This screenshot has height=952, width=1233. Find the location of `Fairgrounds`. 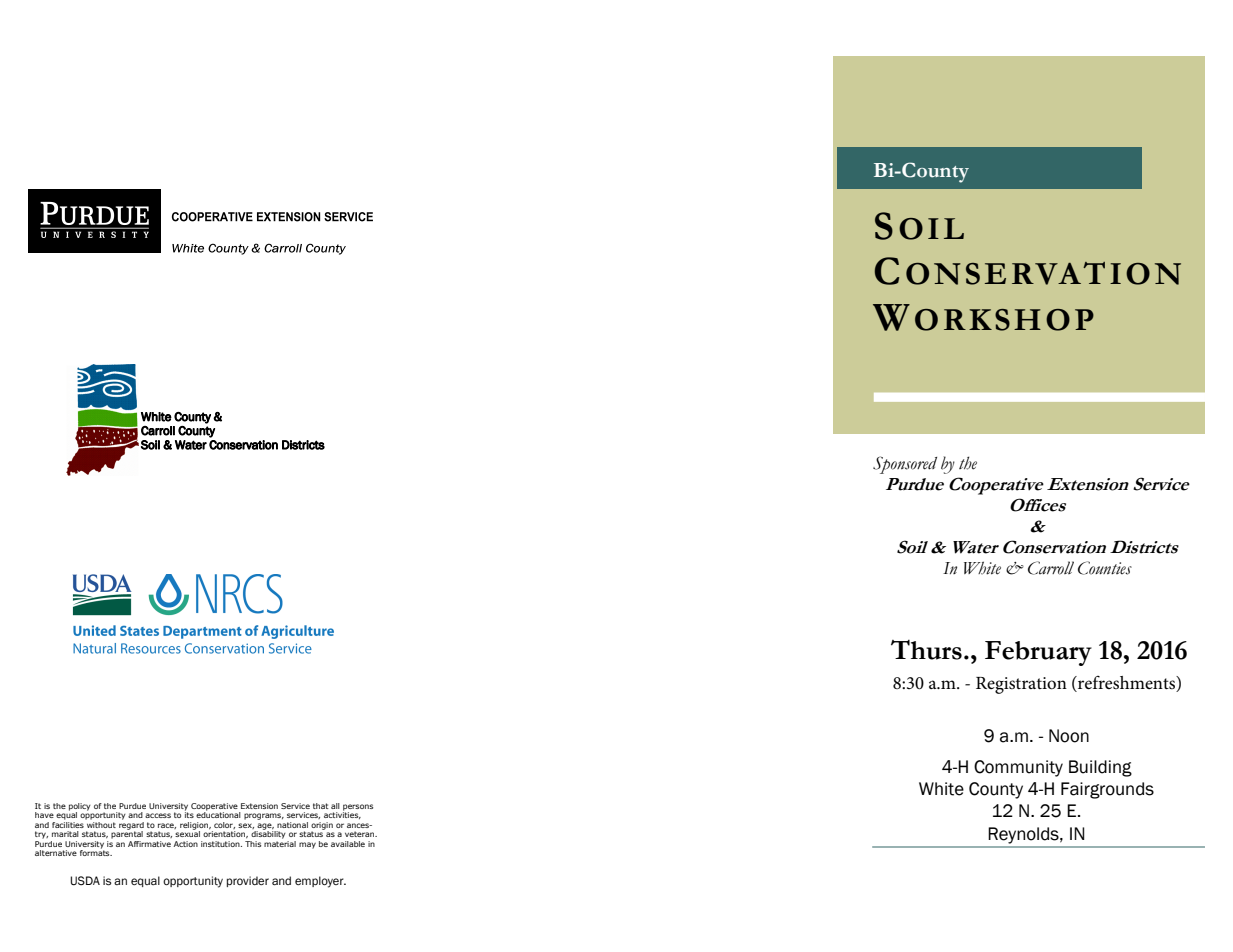

Fairgrounds is located at coordinates (1107, 790).
